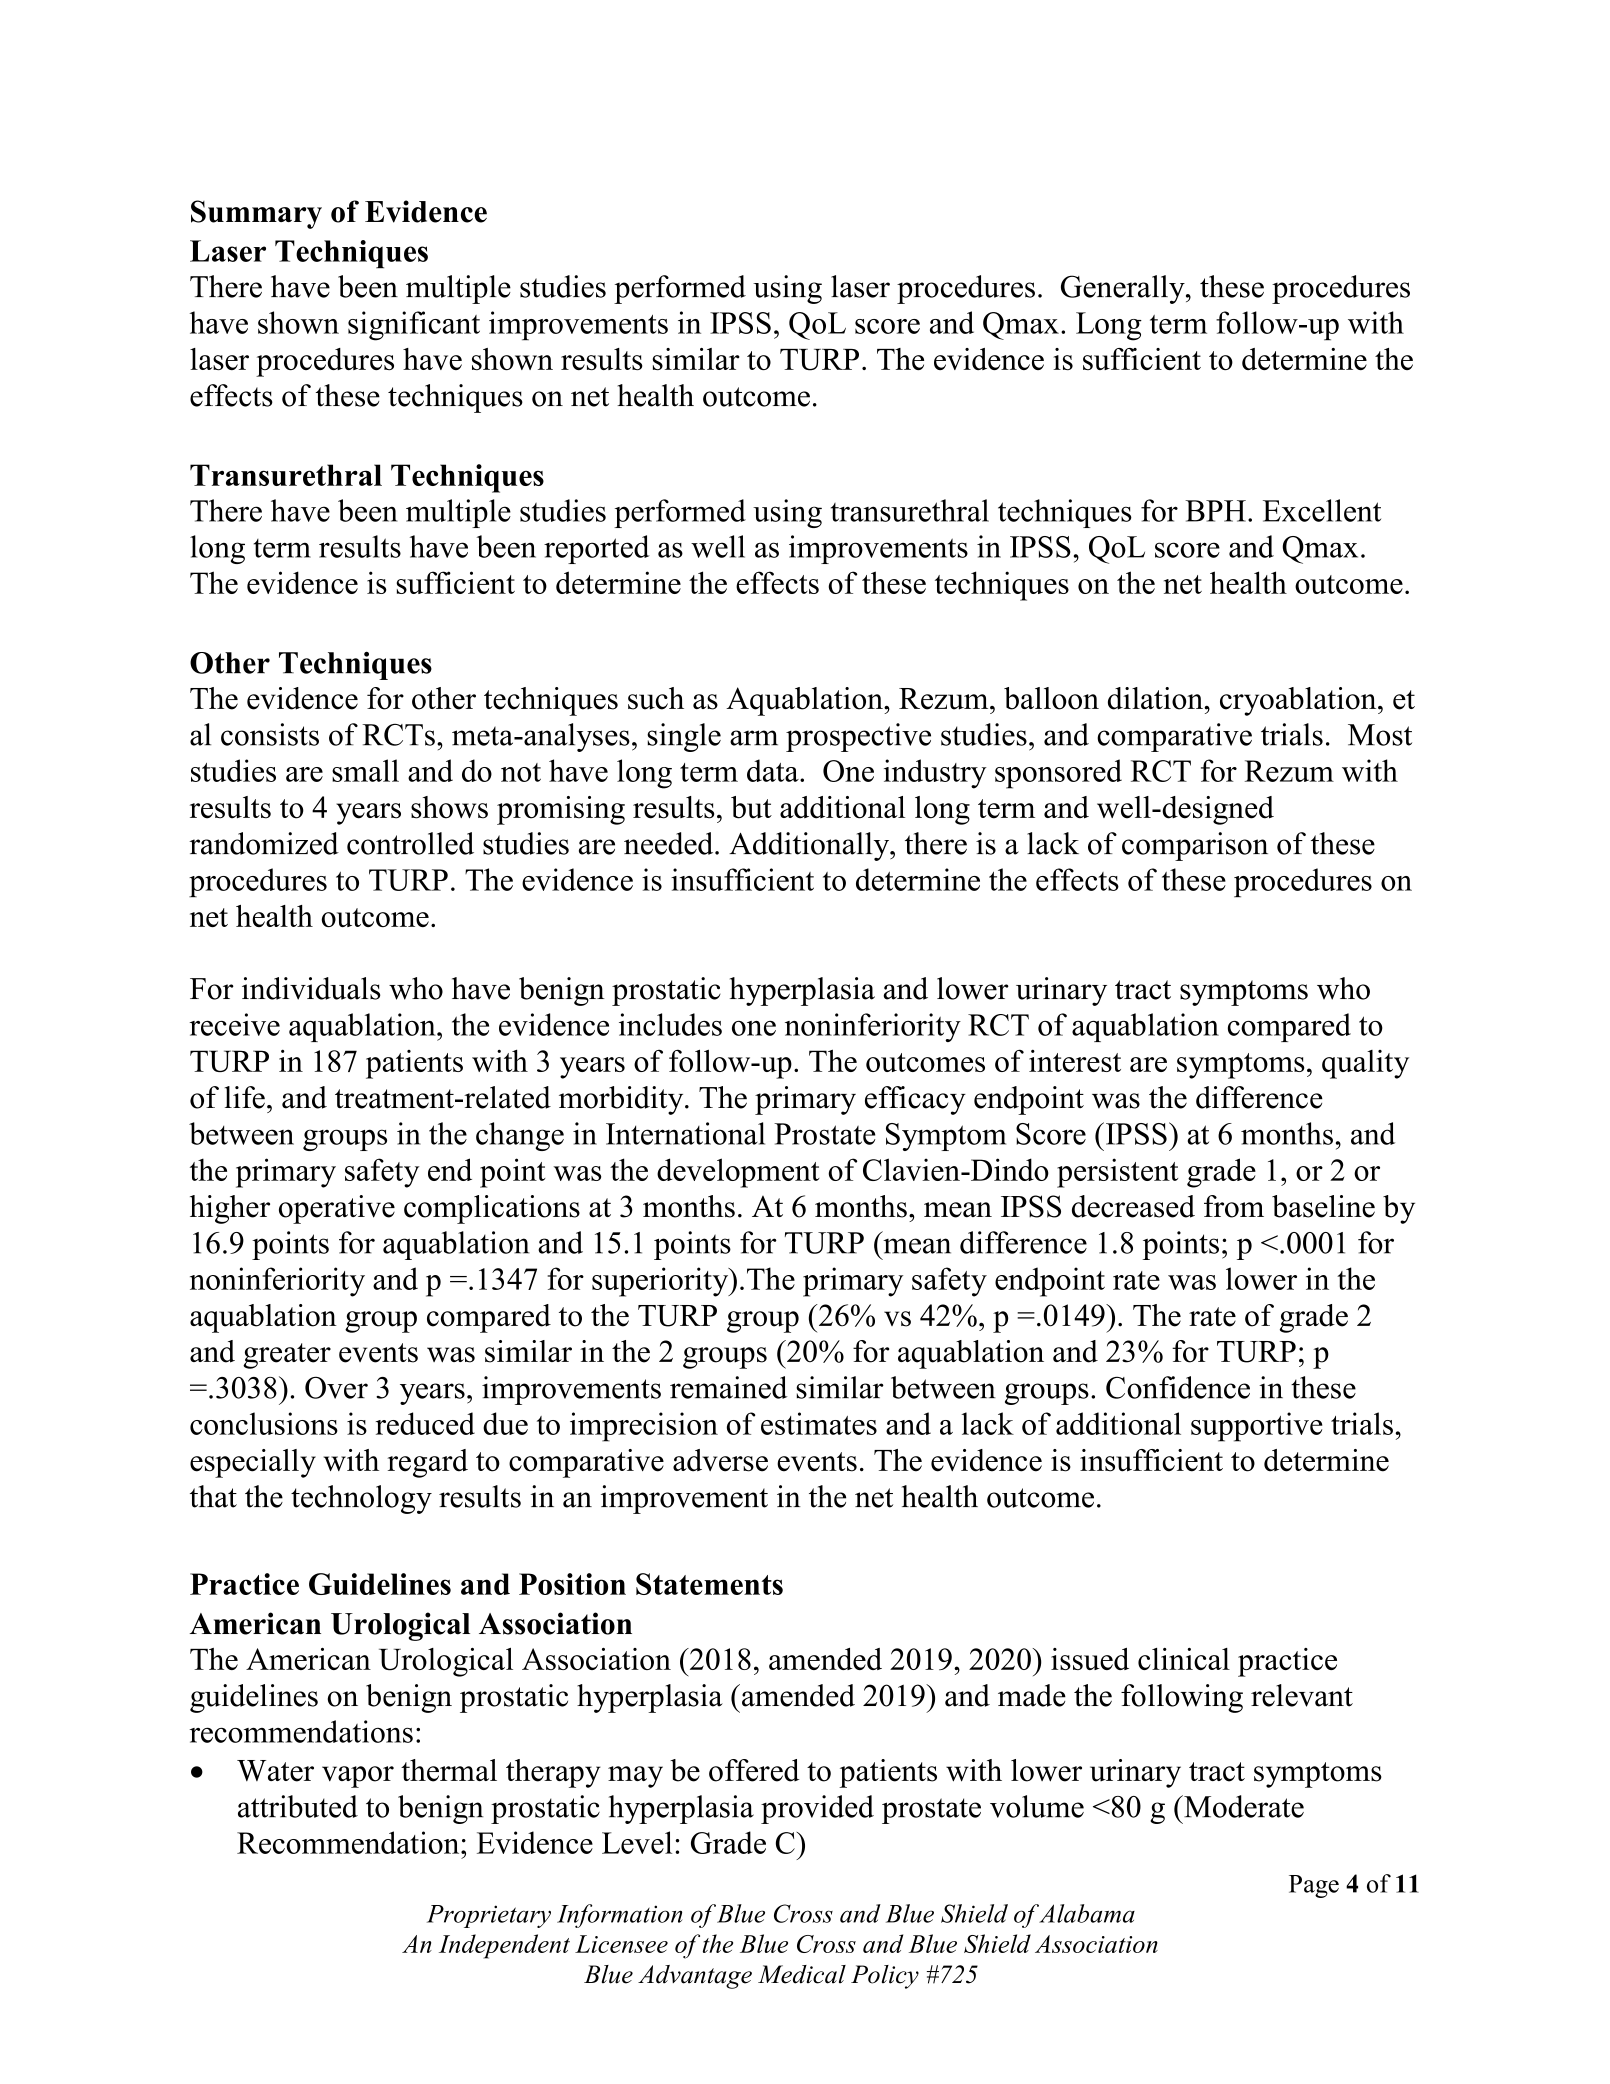 This document has height=2084, width=1610. I want to click on development, so click(738, 1173).
